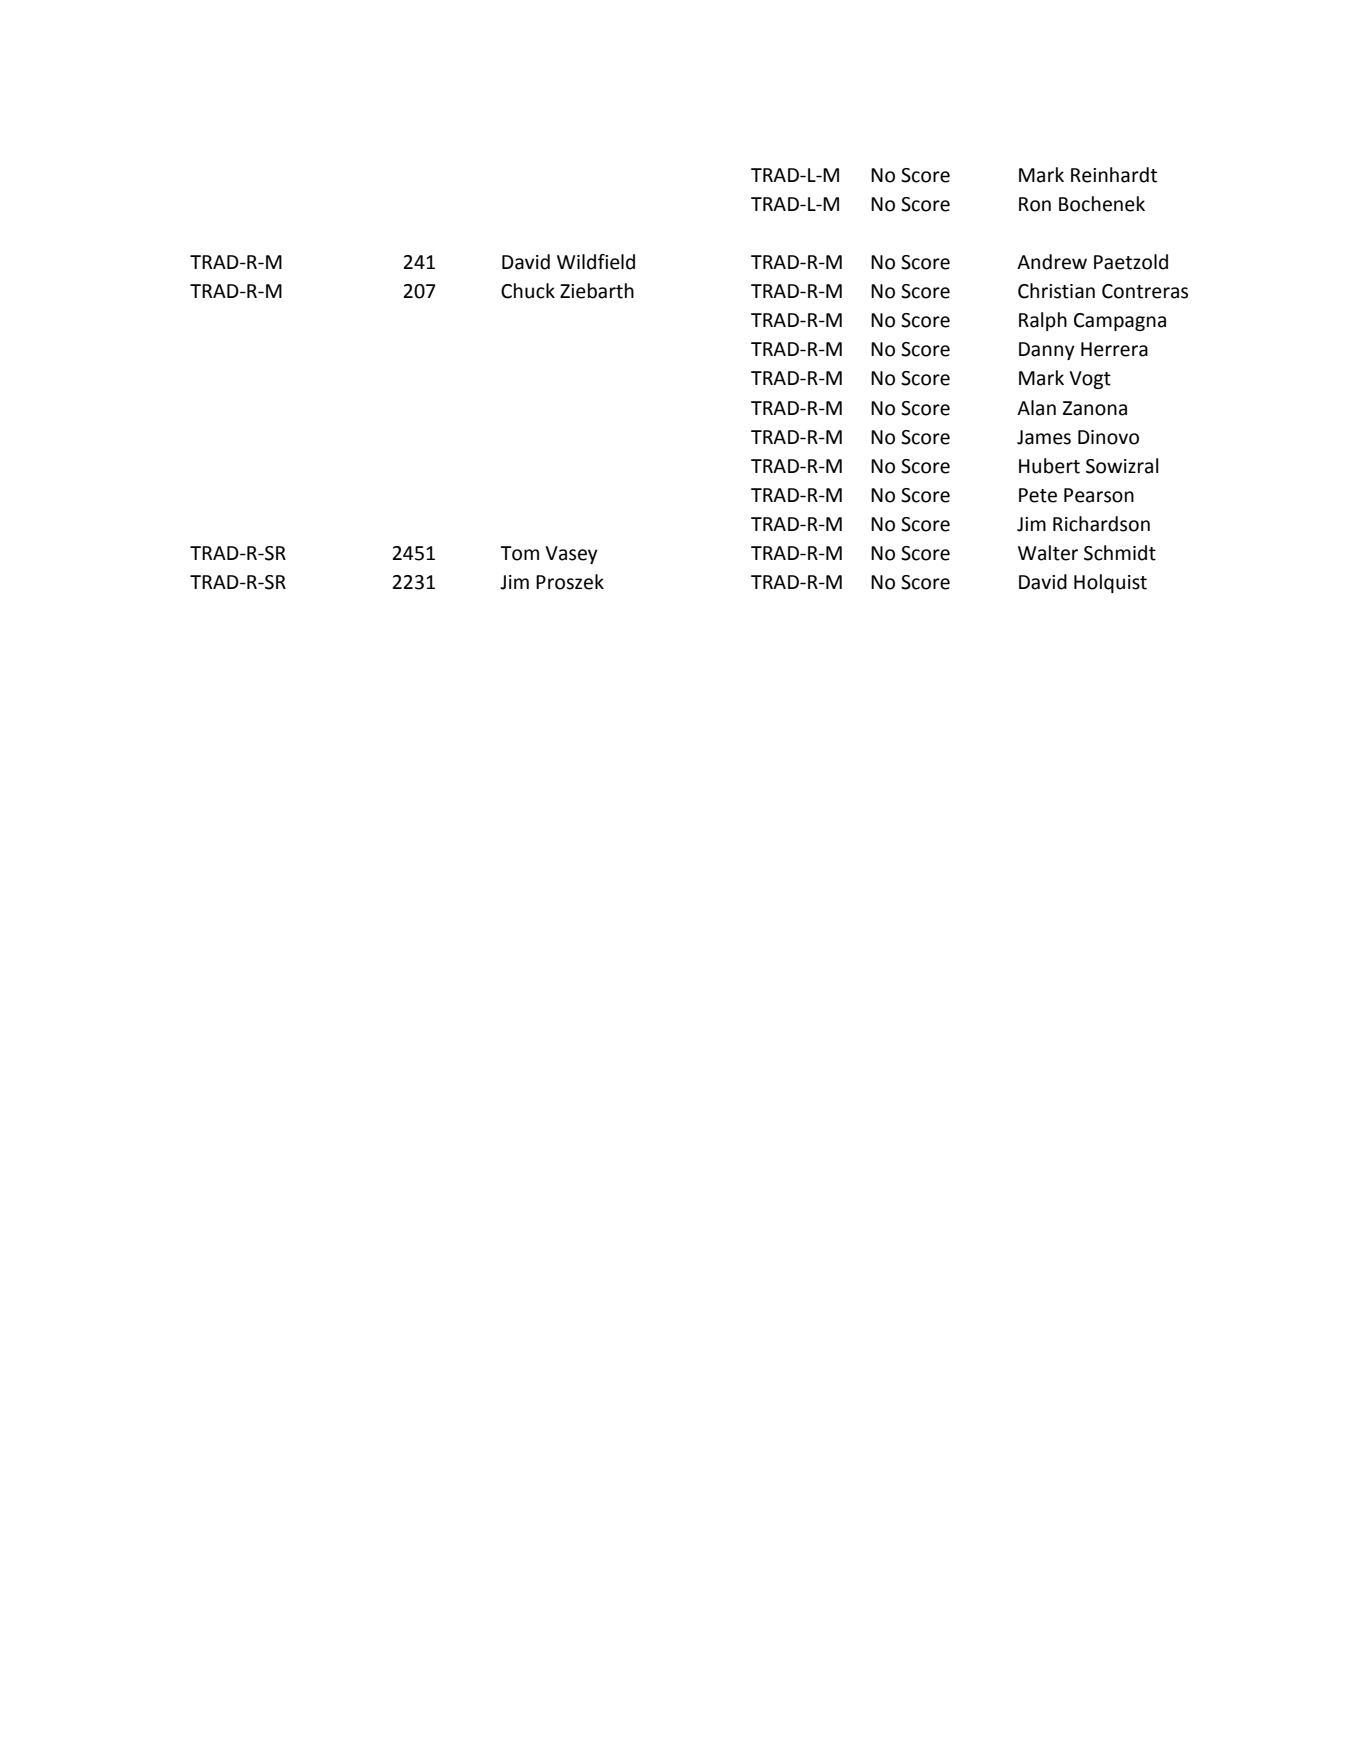 Image resolution: width=1350 pixels, height=1747 pixels. Describe the element at coordinates (528, 291) in the page. I see `Chuck` at that location.
